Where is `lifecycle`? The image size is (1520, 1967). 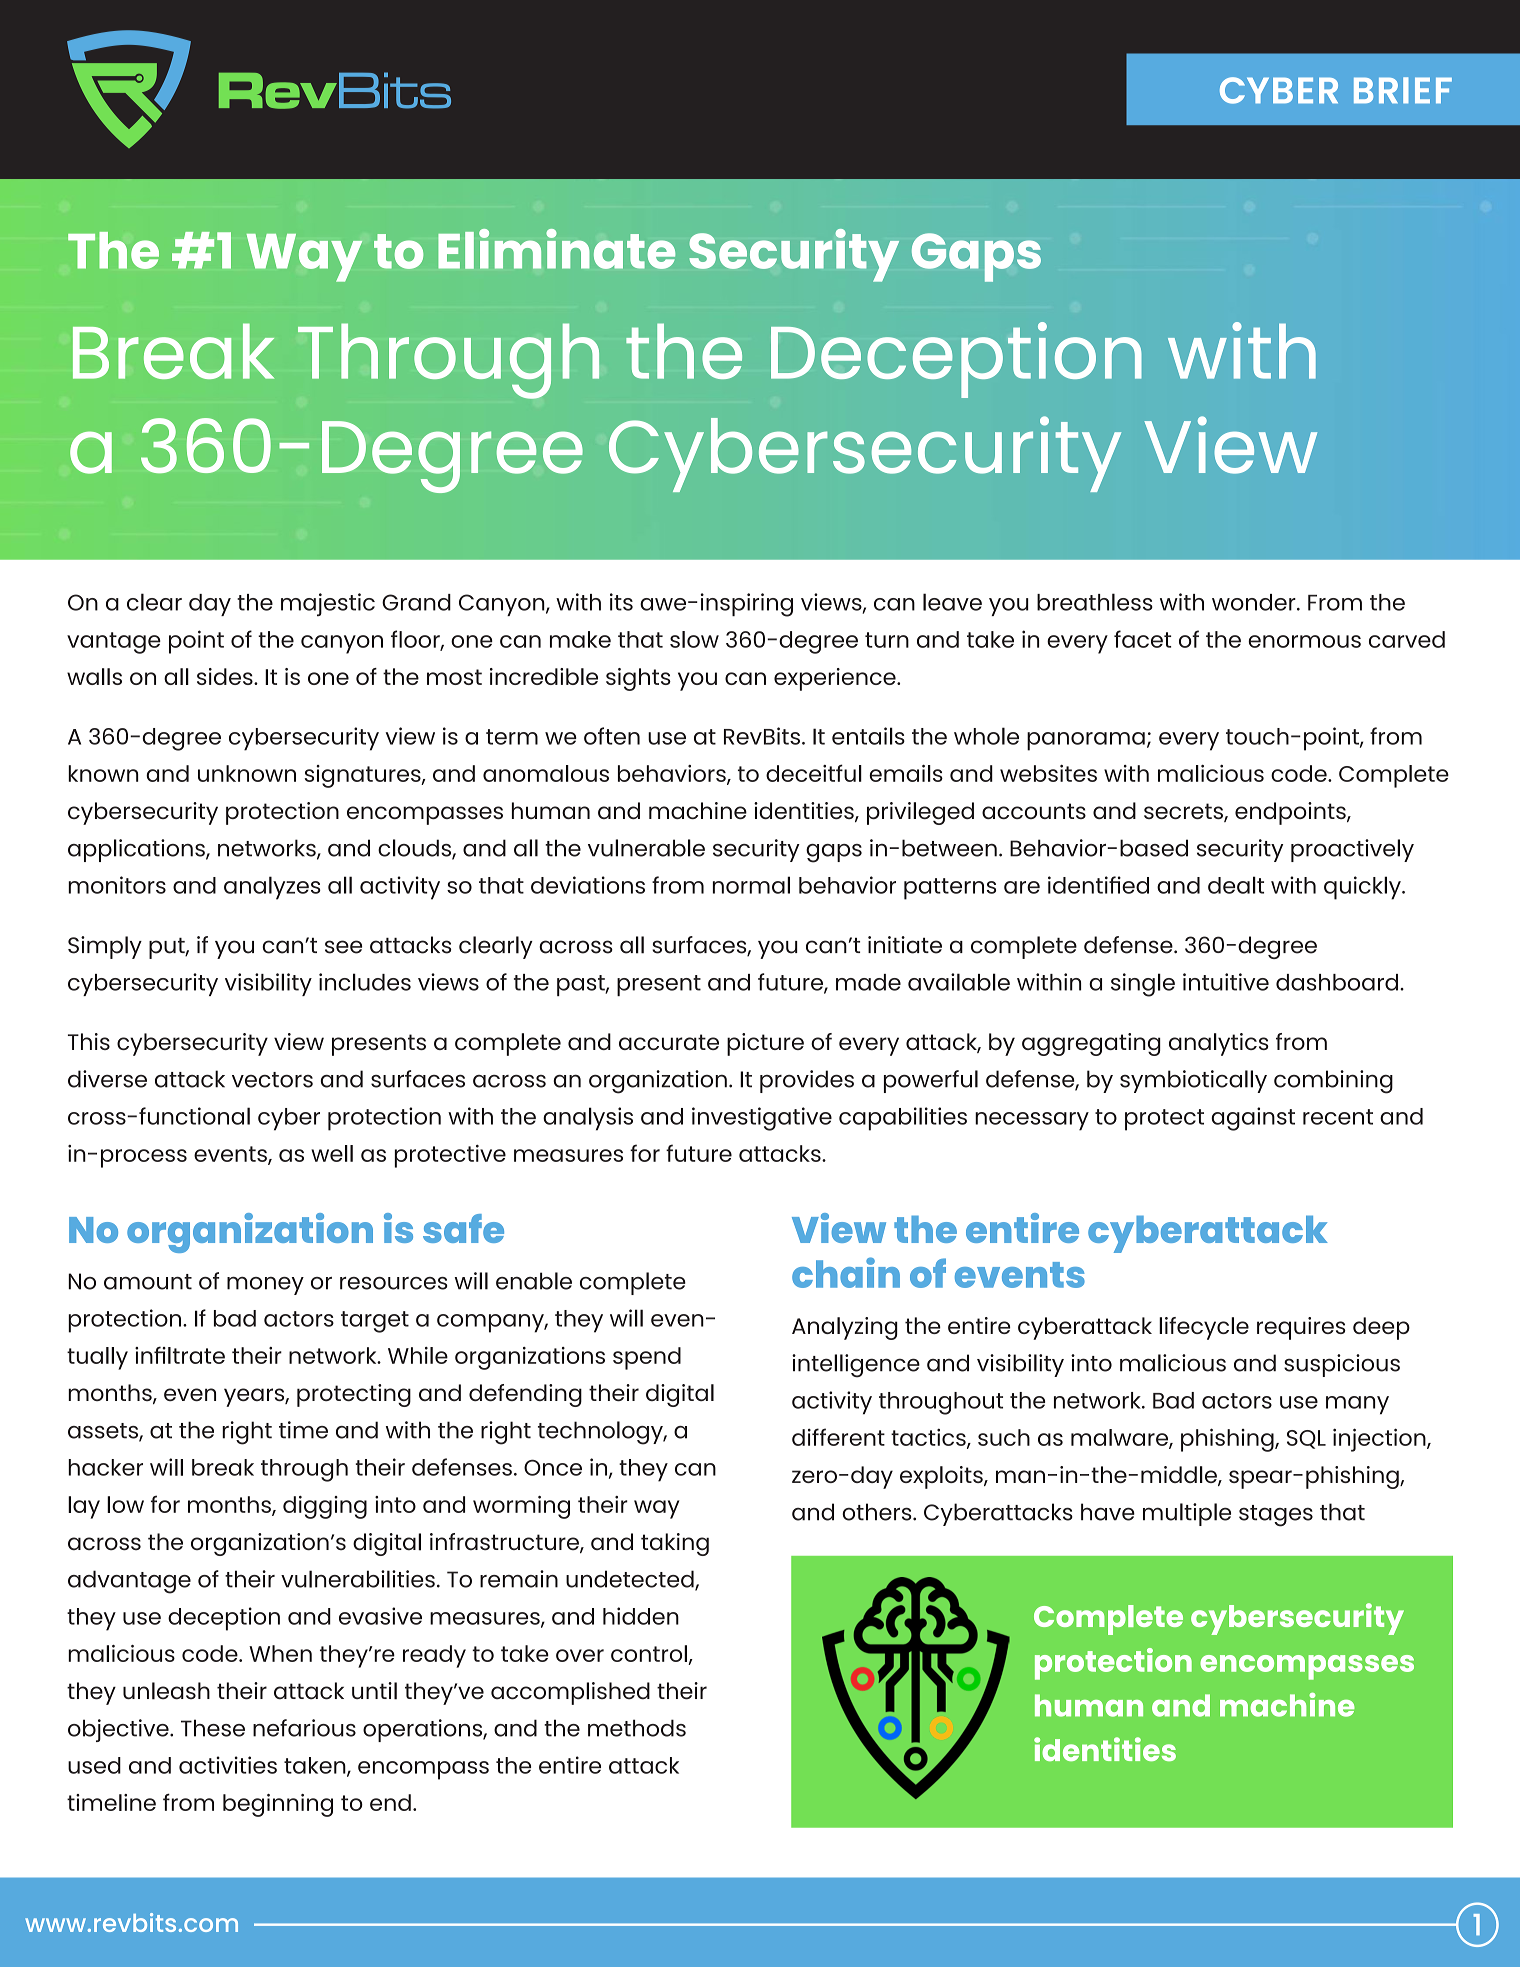 lifecycle is located at coordinates (1204, 1328).
